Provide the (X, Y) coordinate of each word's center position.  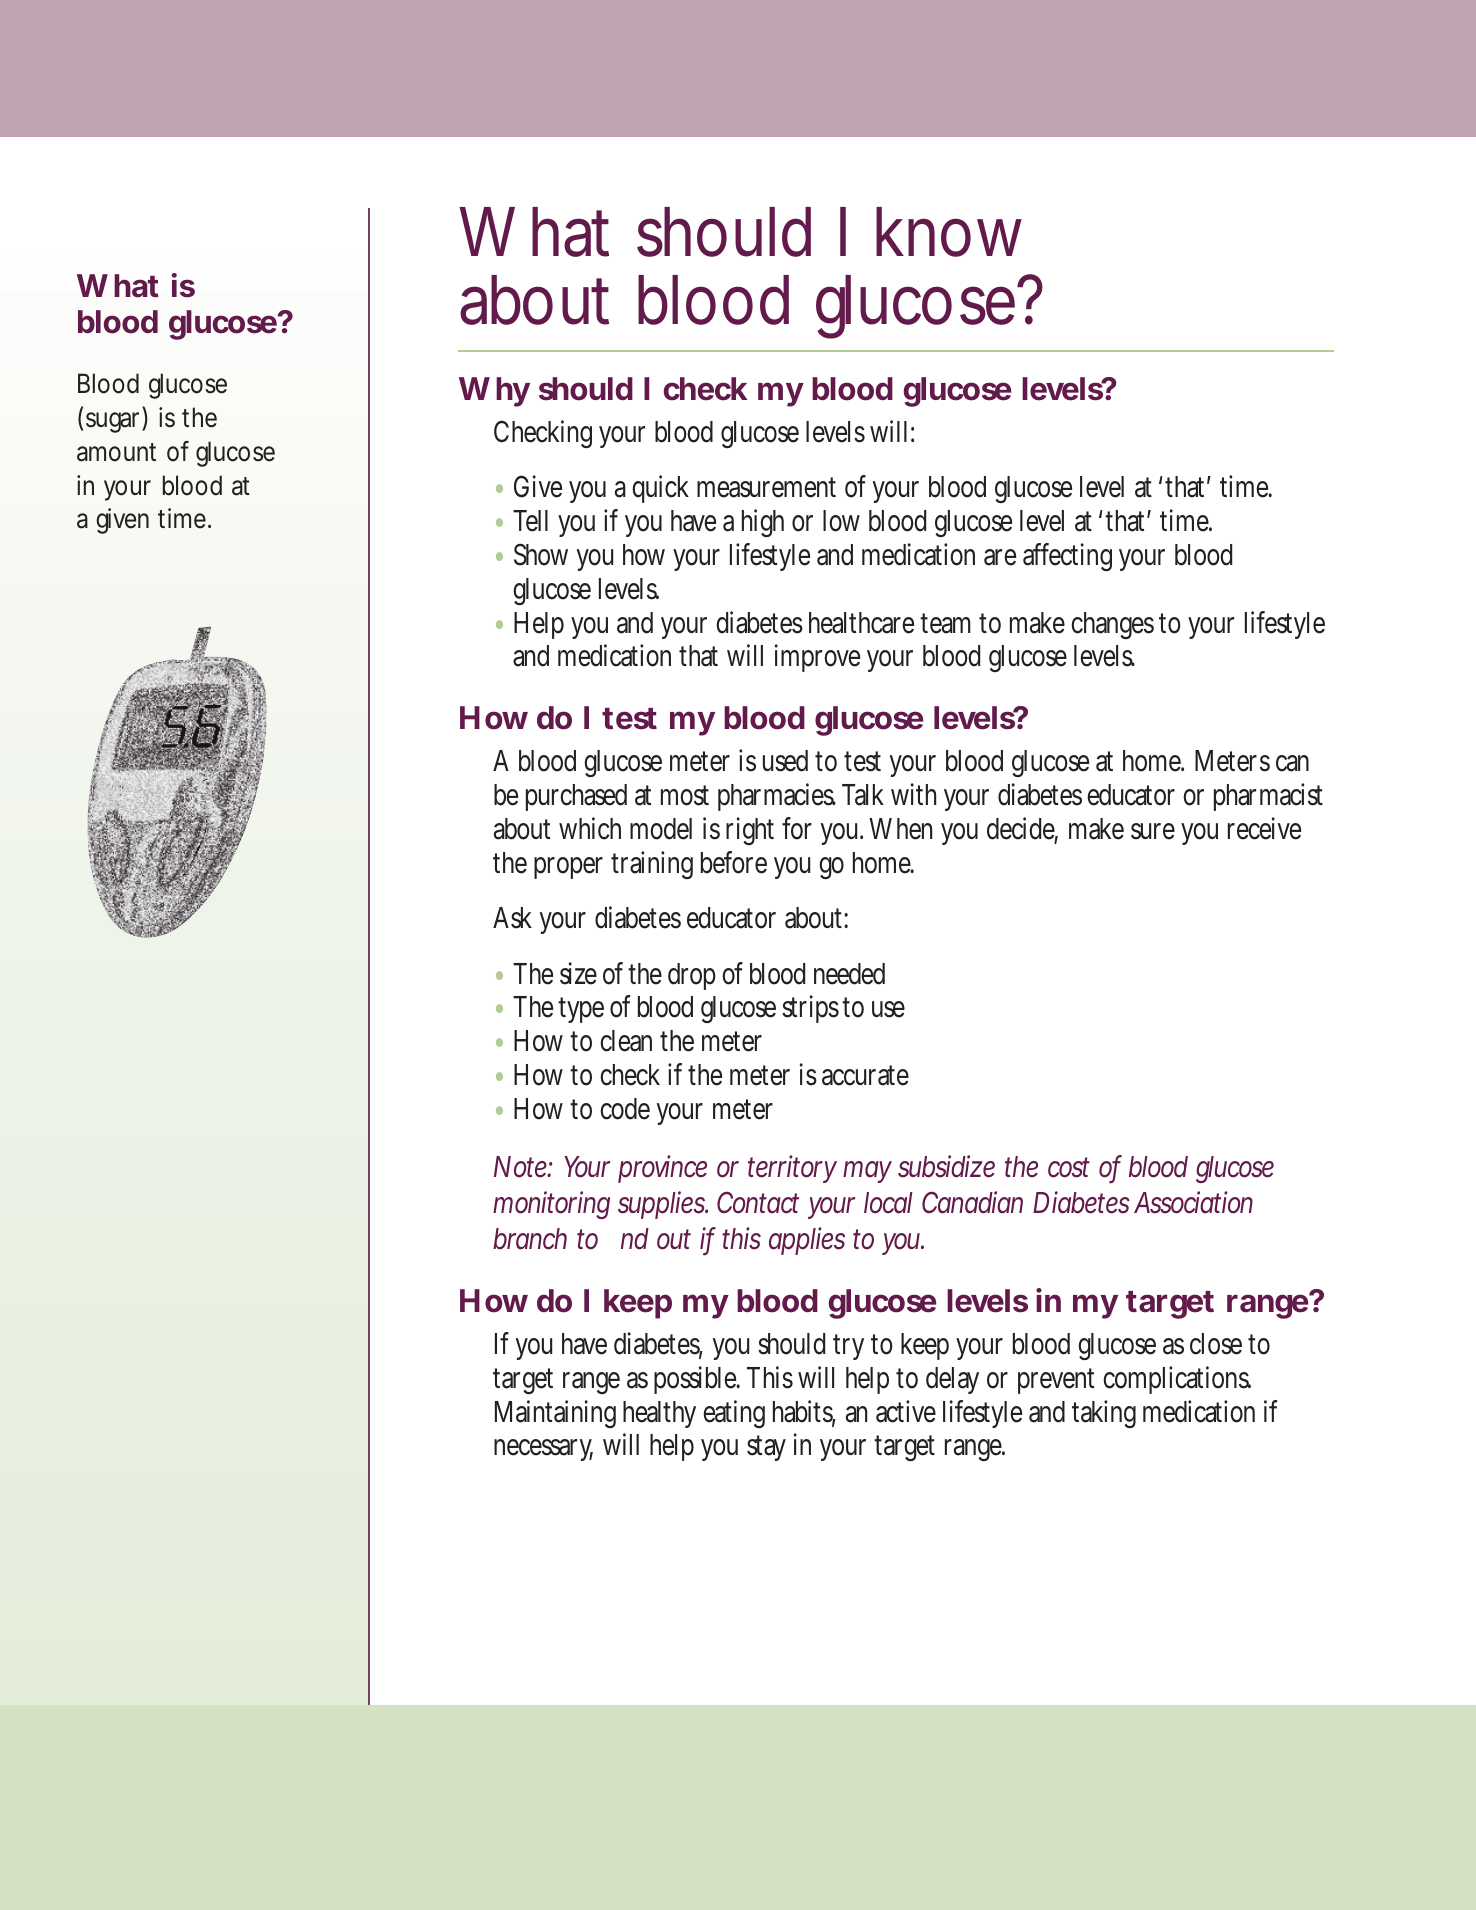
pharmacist (1268, 797)
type (581, 1010)
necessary (543, 1450)
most (685, 795)
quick (660, 489)
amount (116, 452)
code (625, 1109)
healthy (659, 1414)
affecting (1067, 557)
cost (1069, 1167)
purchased (576, 797)
